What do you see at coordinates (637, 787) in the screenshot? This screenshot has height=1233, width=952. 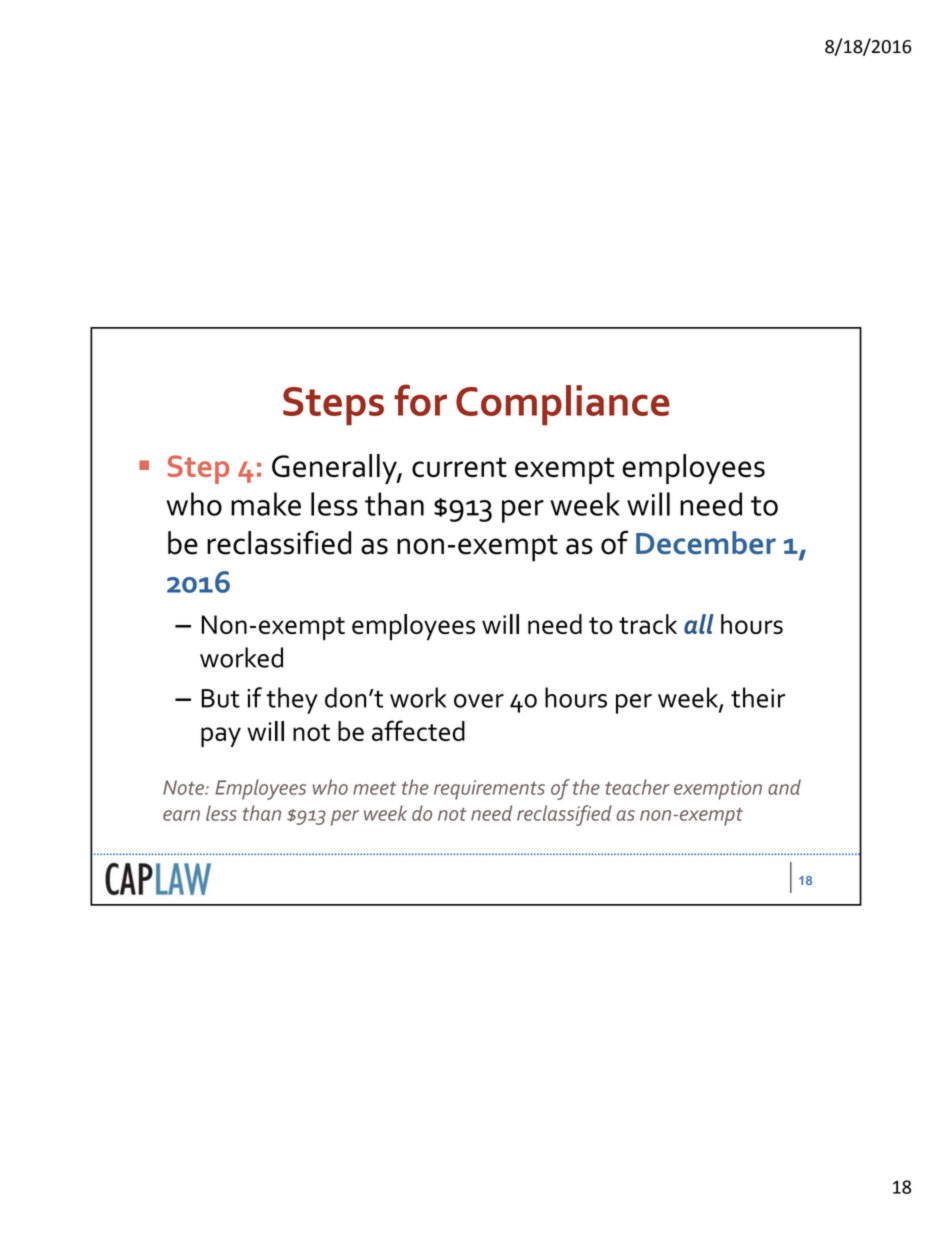 I see `teacher` at bounding box center [637, 787].
